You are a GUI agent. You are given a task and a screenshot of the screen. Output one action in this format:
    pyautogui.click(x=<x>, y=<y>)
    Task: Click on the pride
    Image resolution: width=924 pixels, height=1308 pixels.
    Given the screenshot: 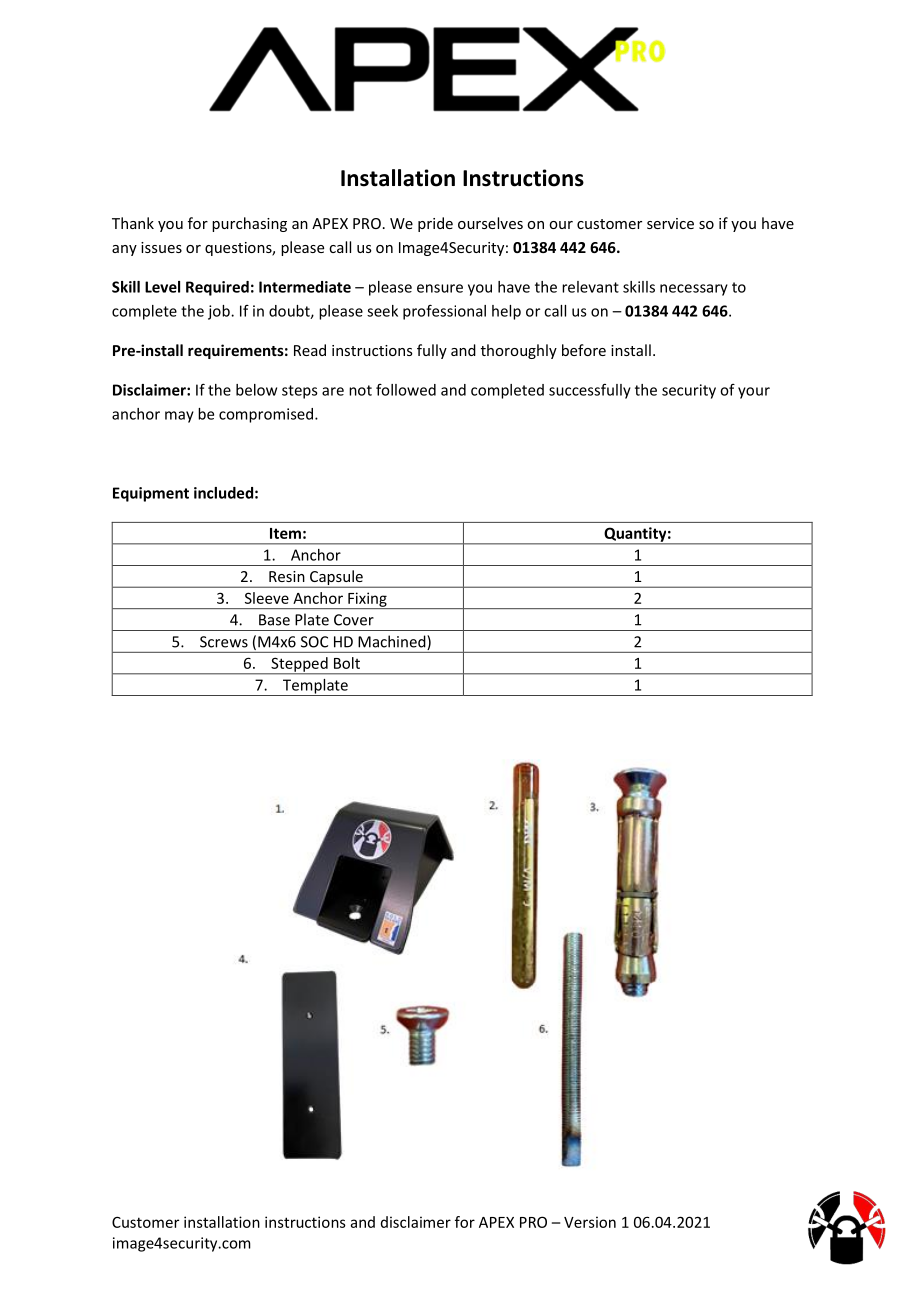 What is the action you would take?
    pyautogui.click(x=435, y=224)
